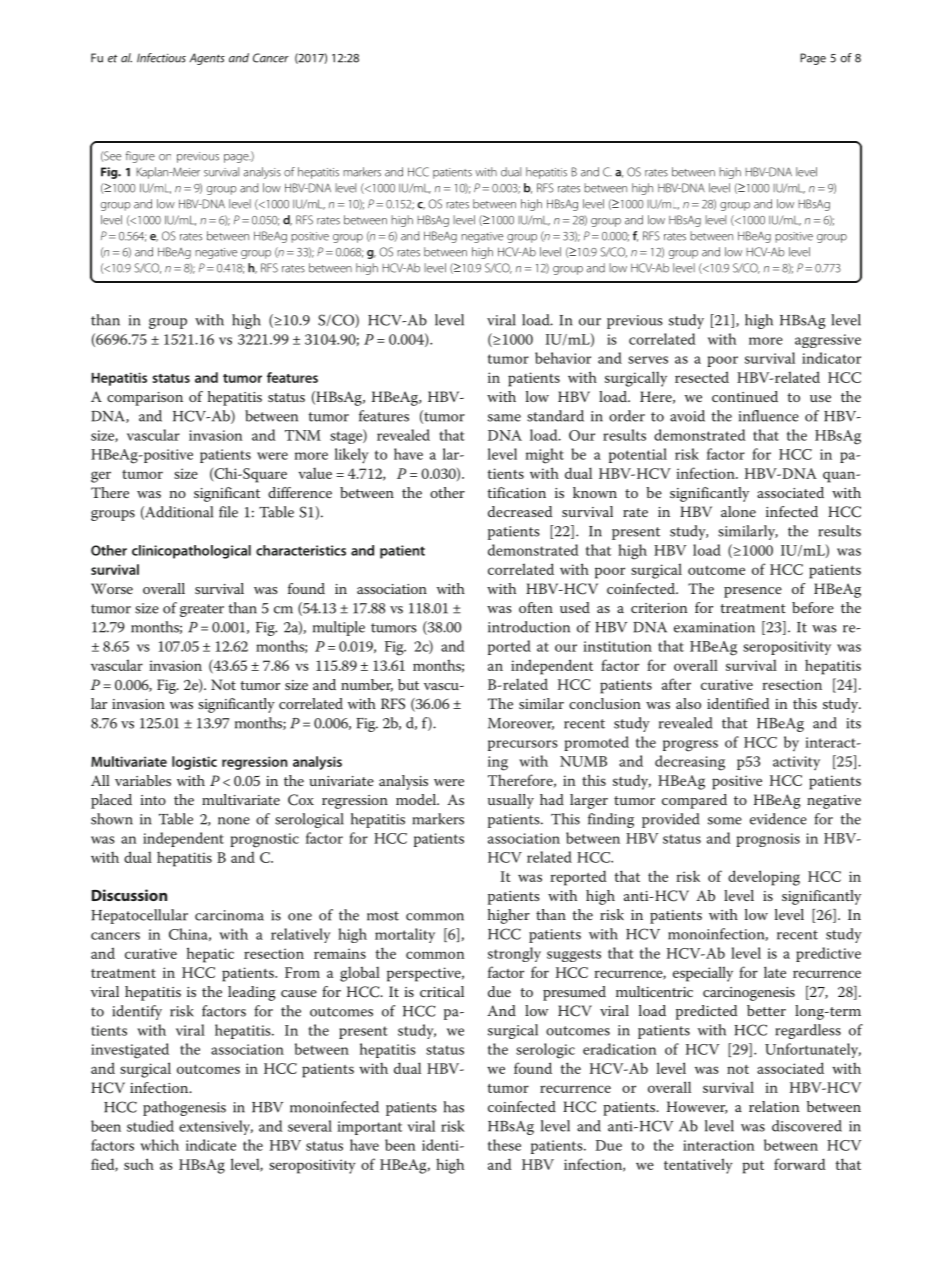  What do you see at coordinates (529, 627) in the page?
I see `introduction` at bounding box center [529, 627].
